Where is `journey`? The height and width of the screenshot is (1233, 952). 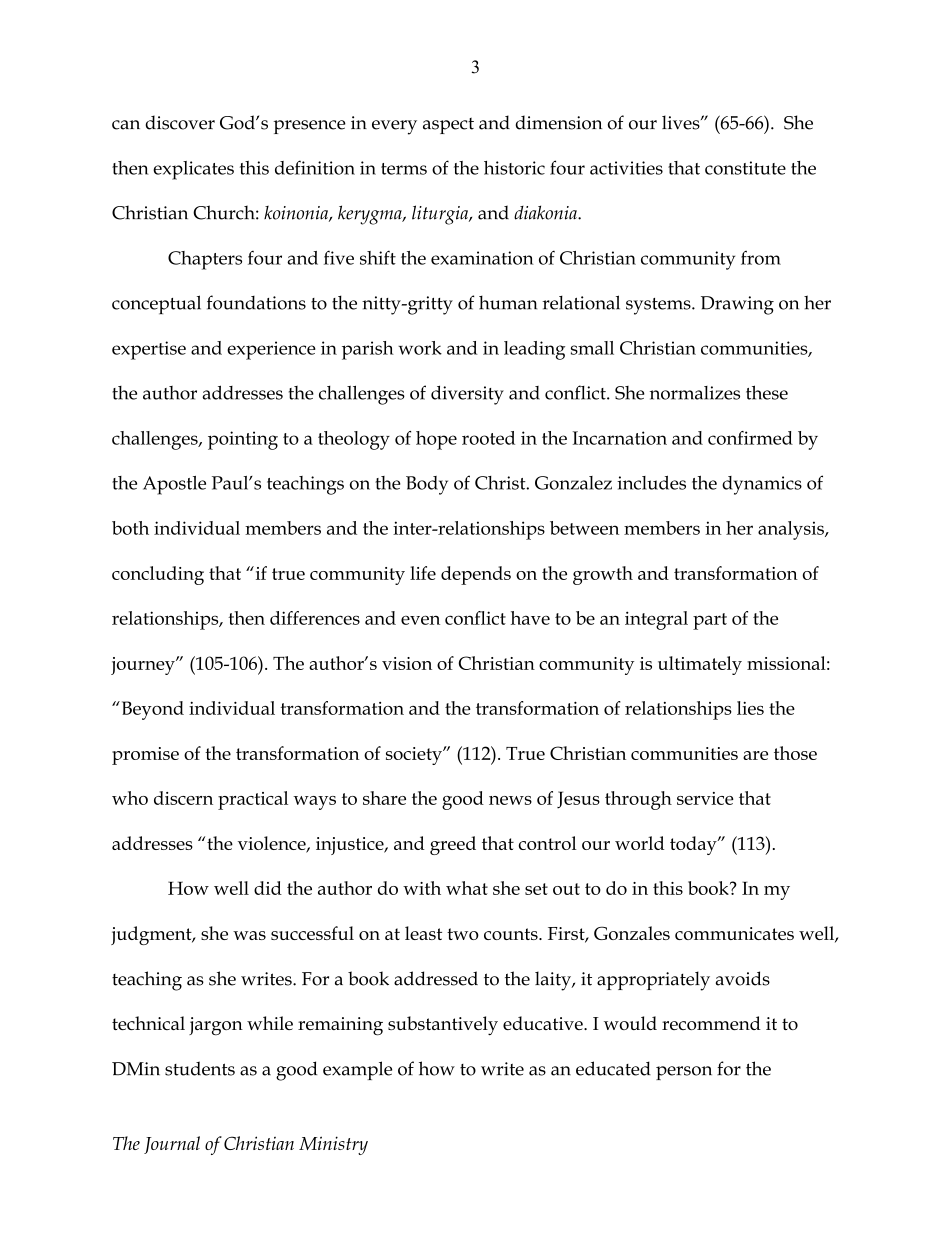
journey is located at coordinates (144, 666).
